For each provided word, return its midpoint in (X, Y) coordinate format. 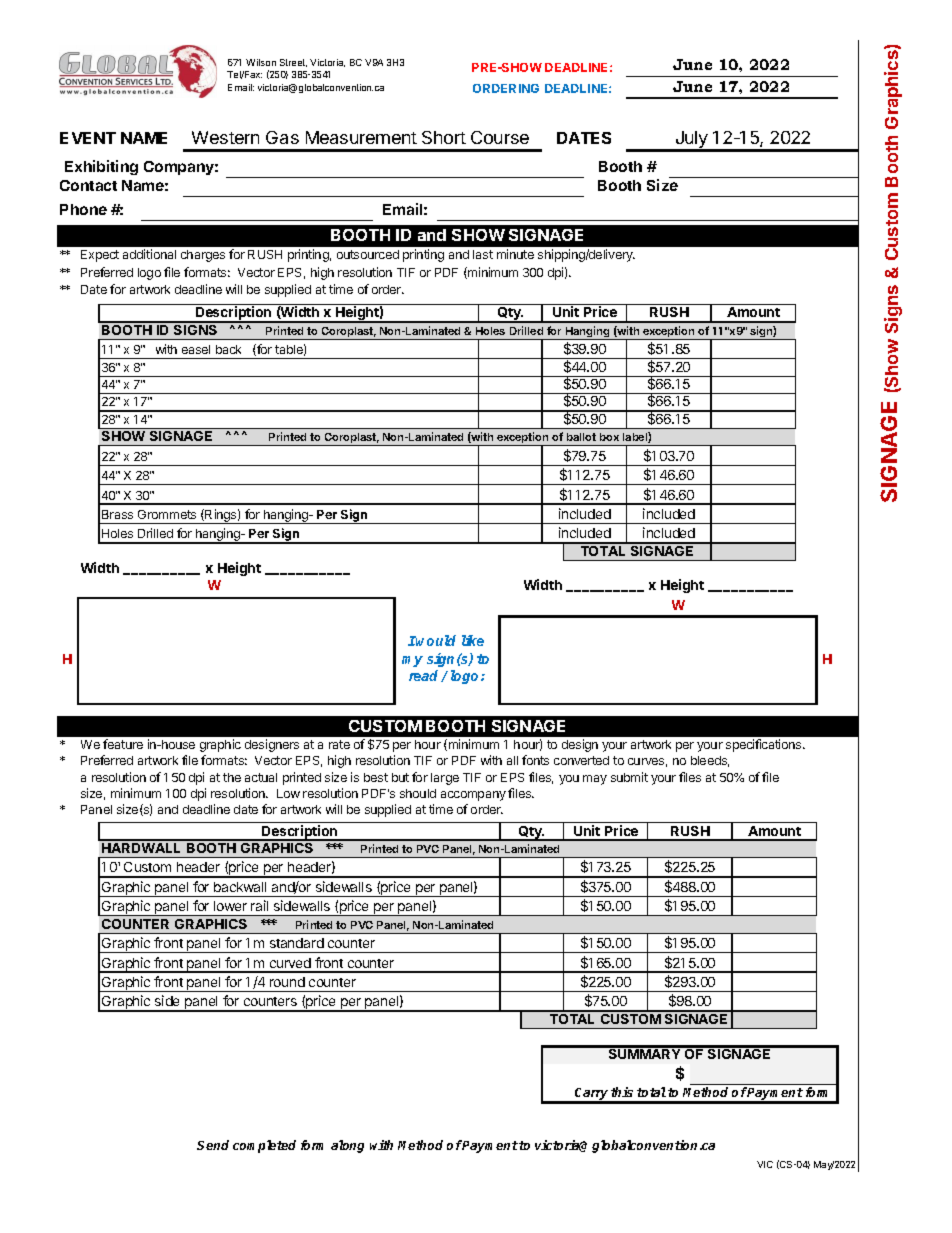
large (445, 779)
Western (225, 137)
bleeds (710, 761)
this (622, 1092)
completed (264, 1146)
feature (123, 744)
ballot (581, 437)
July (691, 141)
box (609, 437)
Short (444, 137)
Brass (117, 514)
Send (213, 1145)
